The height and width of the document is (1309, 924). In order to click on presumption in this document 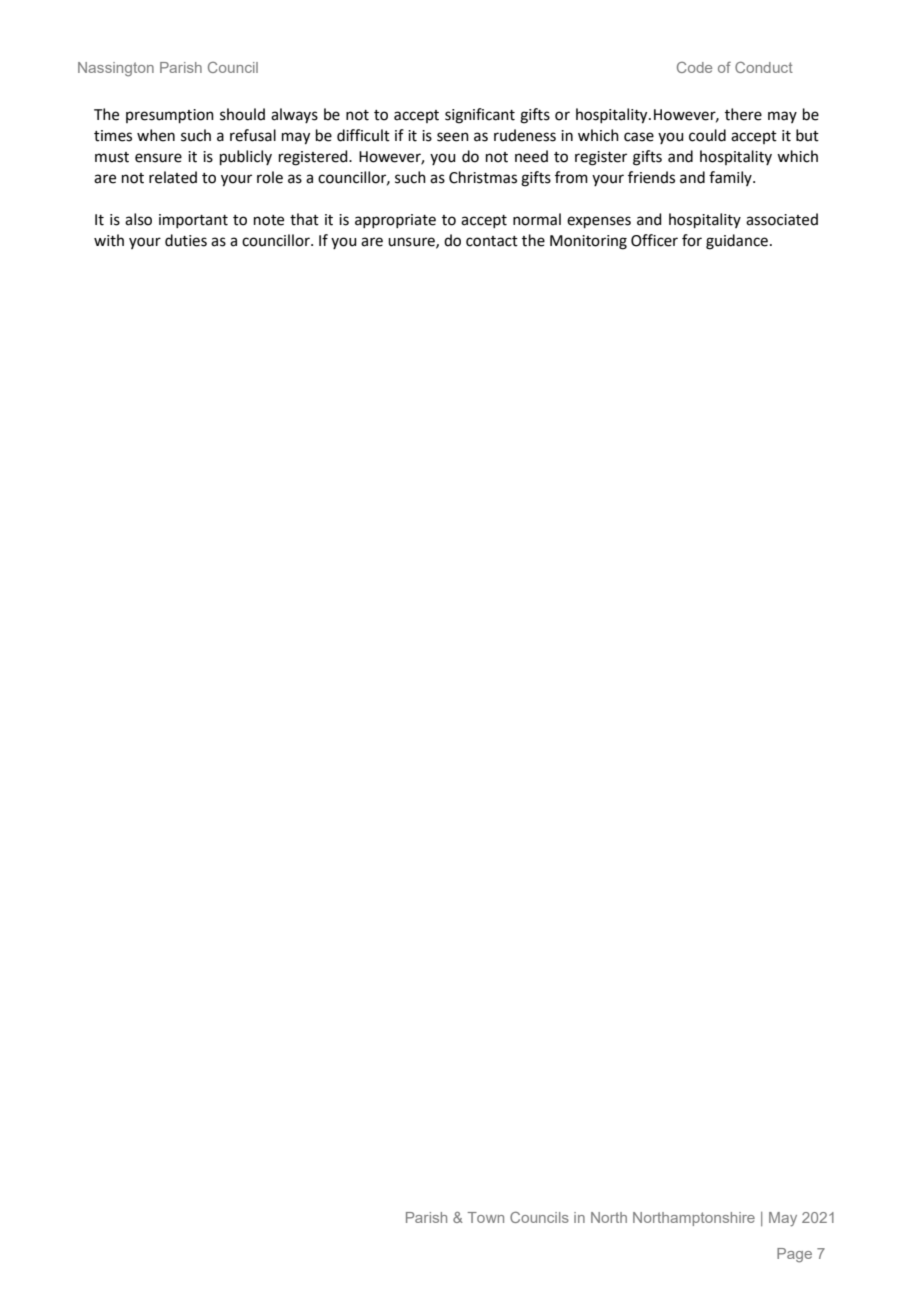, I will do `click(170, 116)`.
